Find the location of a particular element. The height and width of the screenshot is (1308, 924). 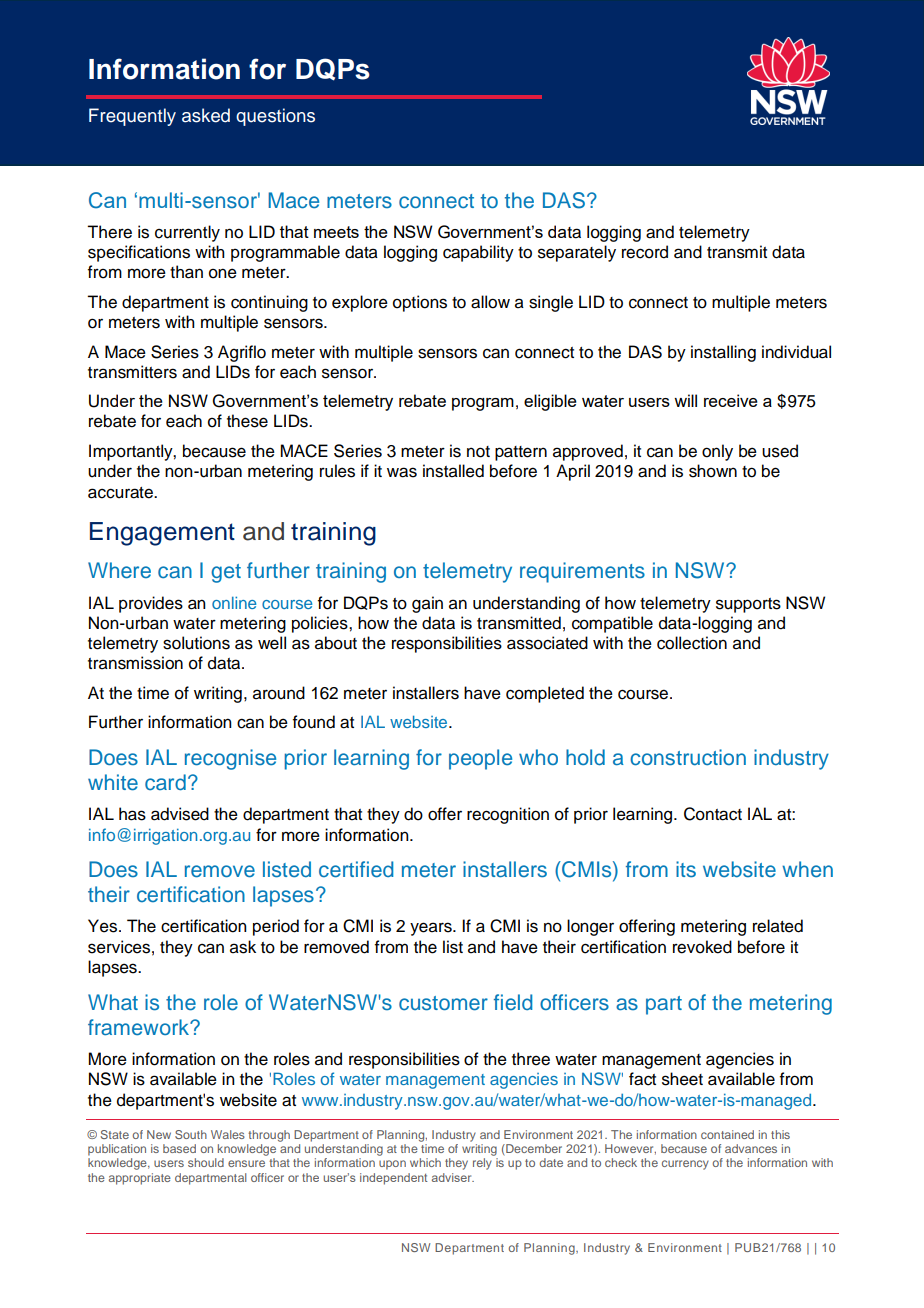

based is located at coordinates (179, 1148).
